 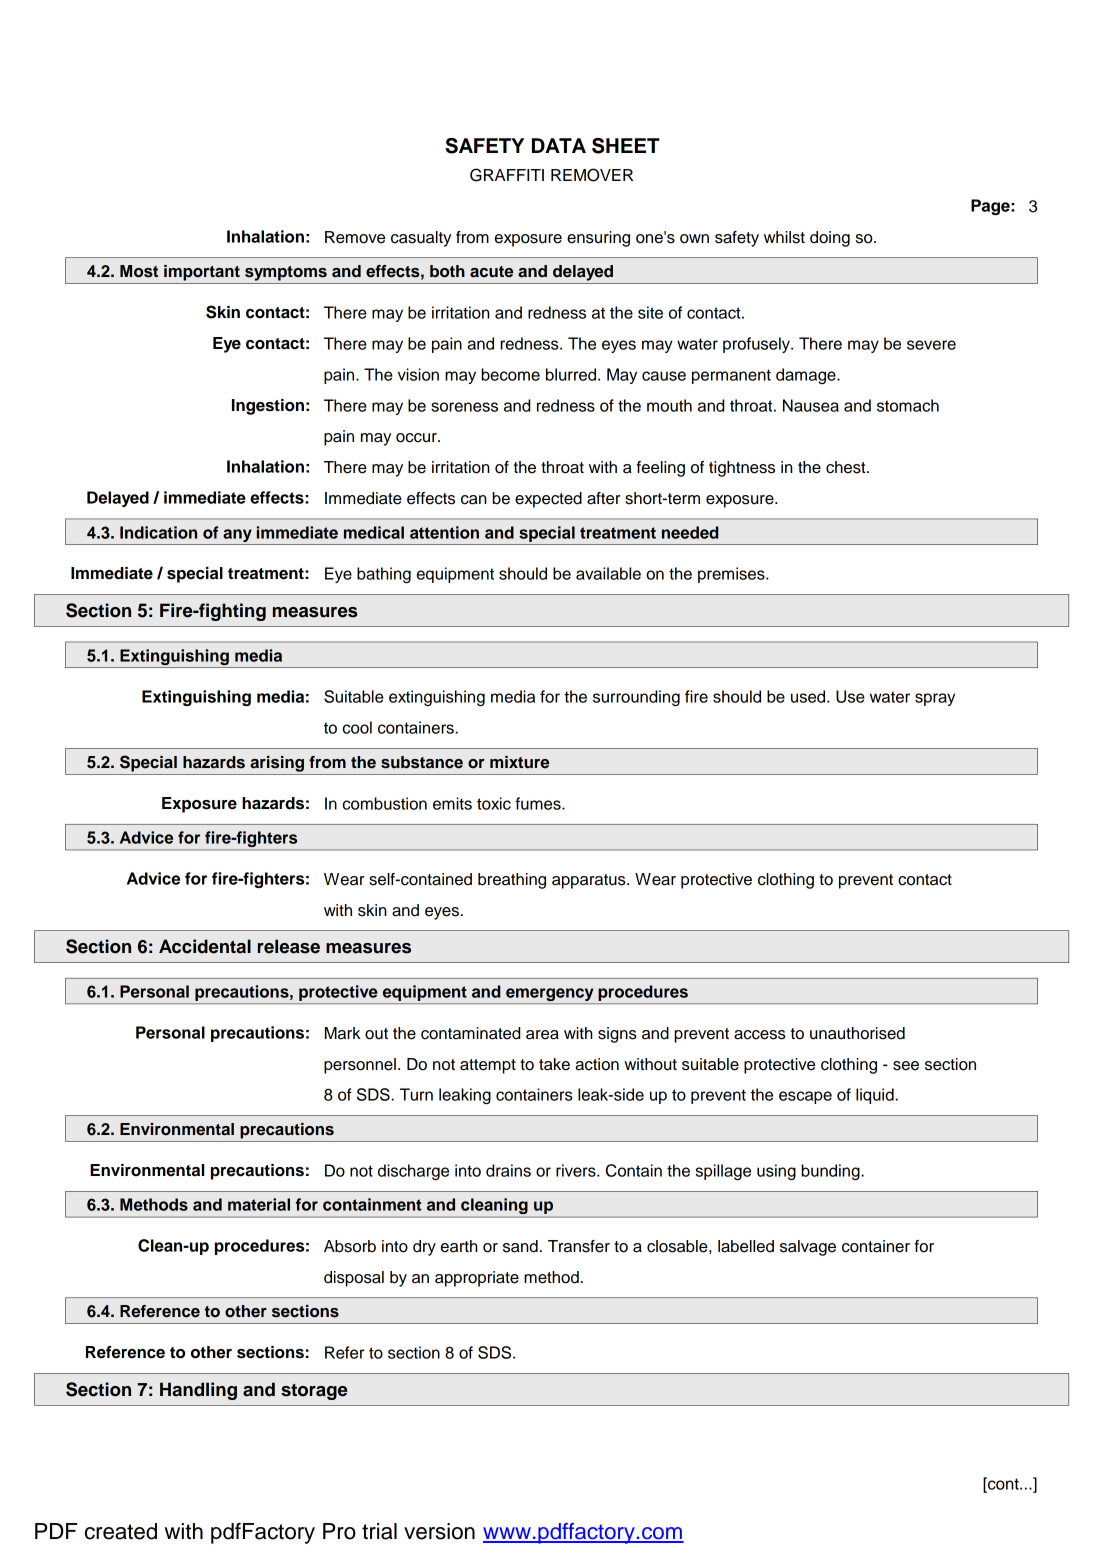 What do you see at coordinates (343, 1033) in the document?
I see `Mark` at bounding box center [343, 1033].
